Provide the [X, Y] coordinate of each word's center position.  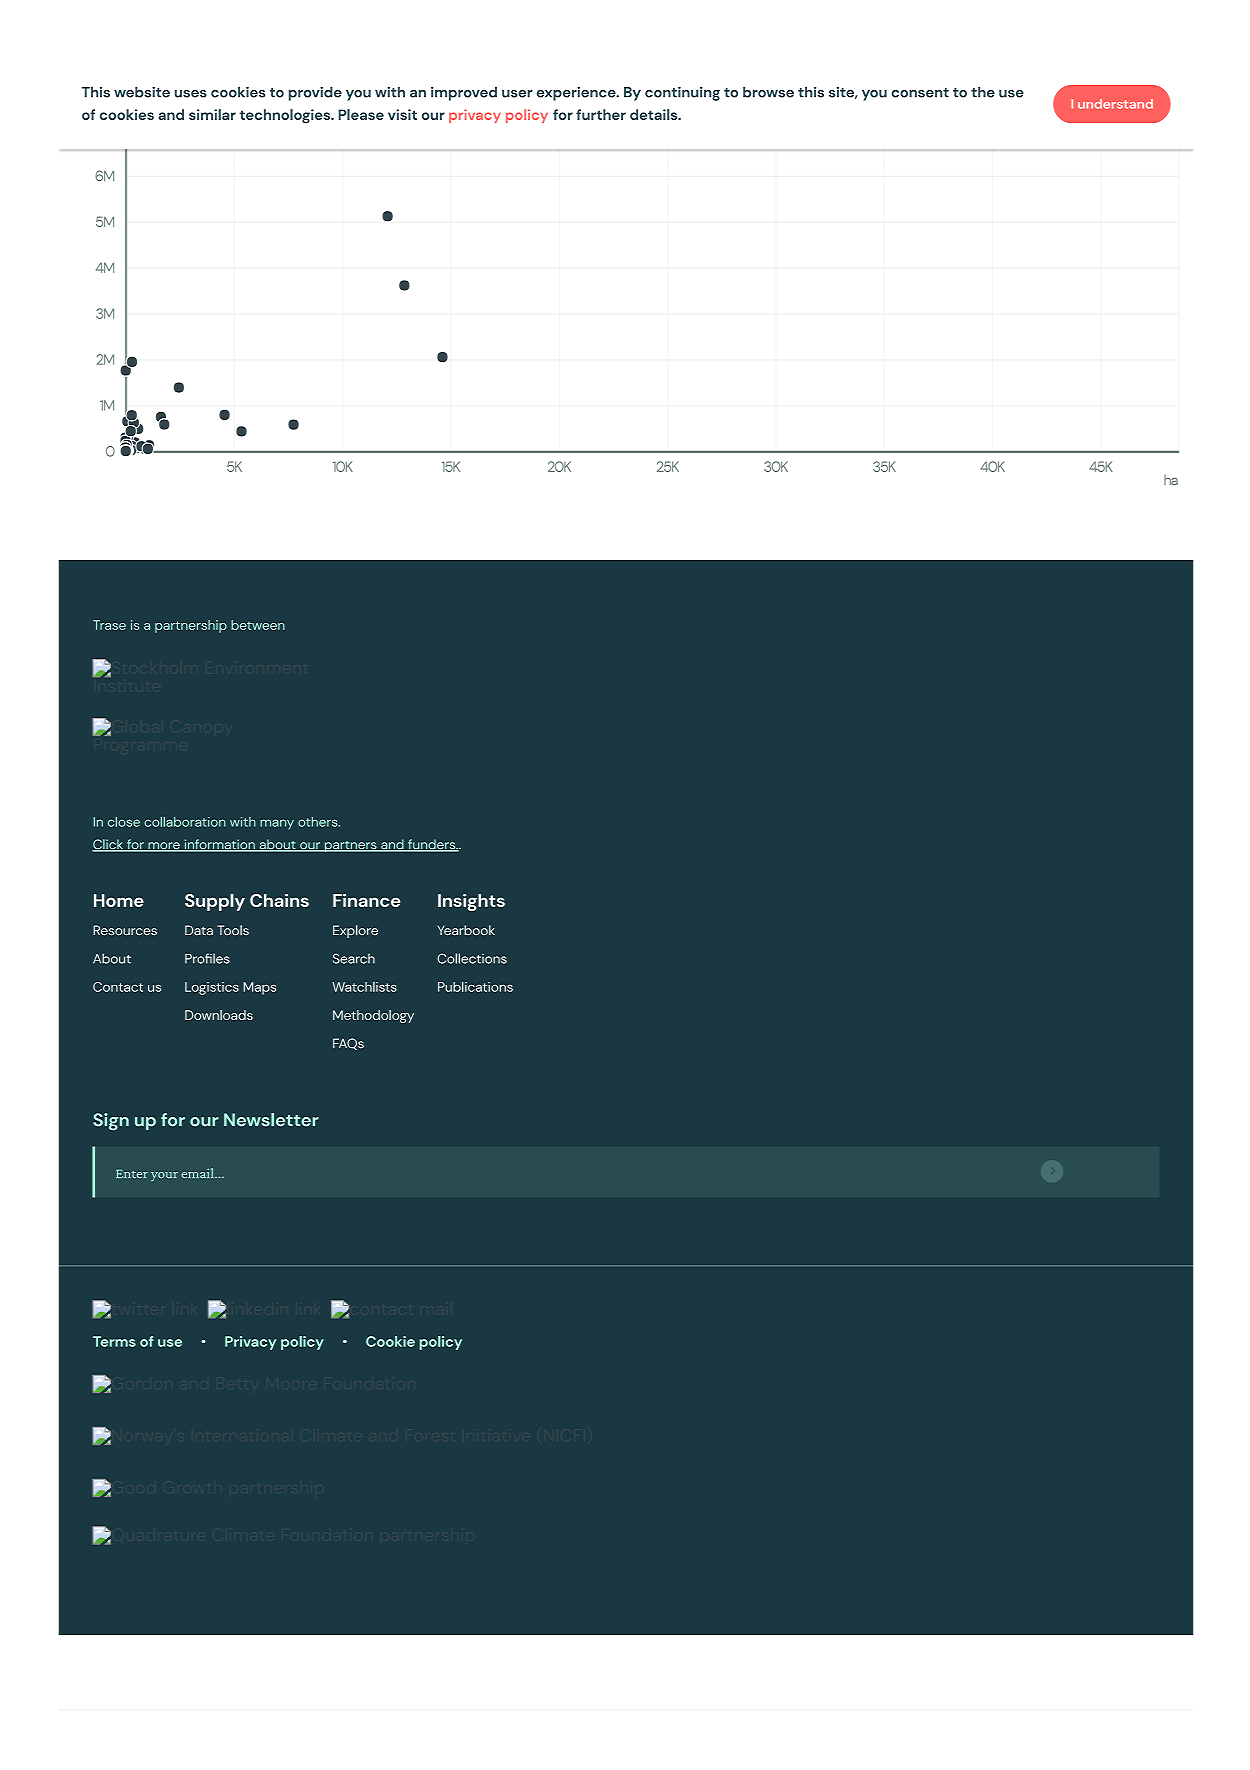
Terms [114, 1341]
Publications [475, 986]
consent [920, 93]
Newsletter [271, 1120]
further [601, 114]
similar [212, 114]
